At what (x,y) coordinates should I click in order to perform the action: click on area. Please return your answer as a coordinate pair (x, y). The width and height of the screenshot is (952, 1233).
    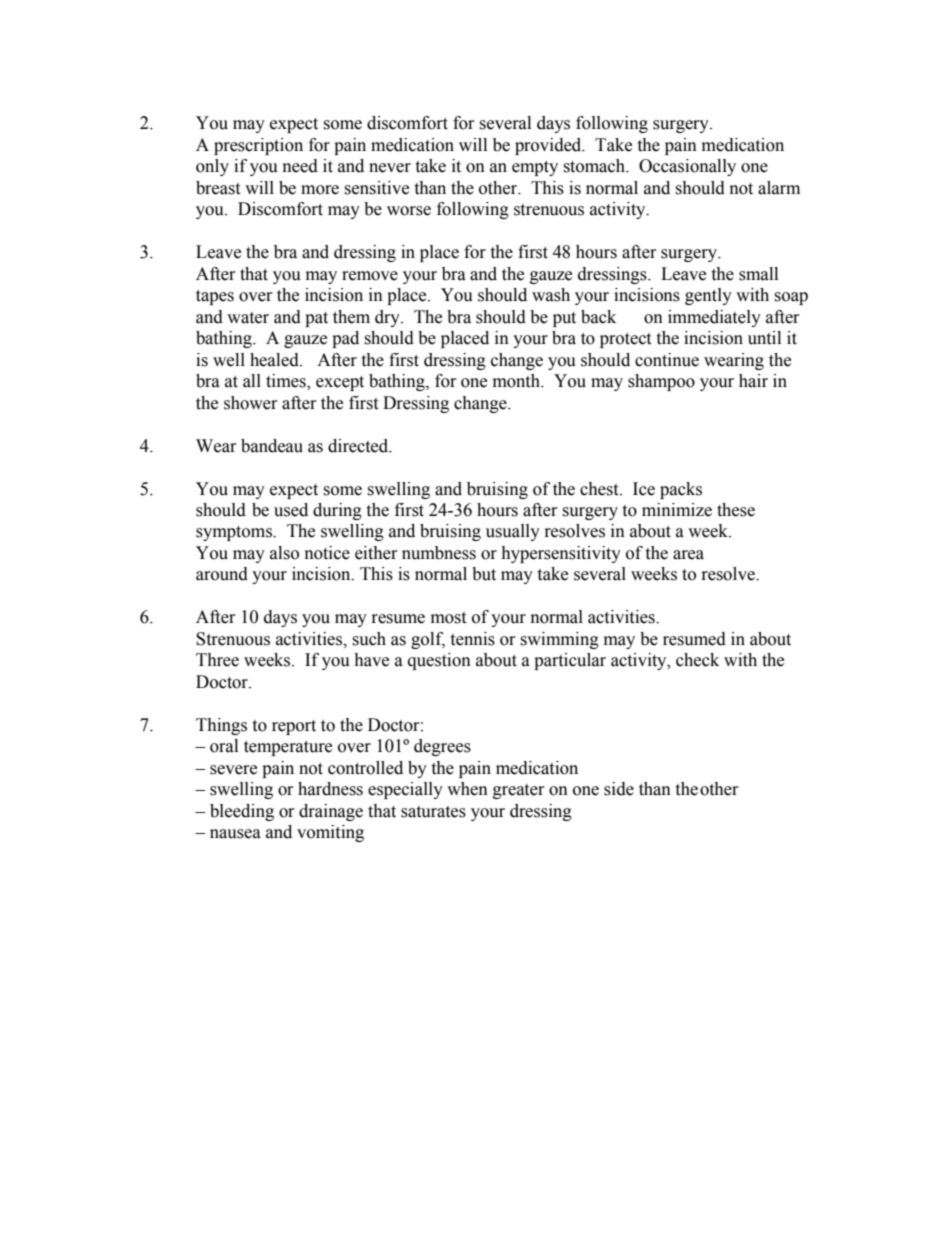
    Looking at the image, I should click on (688, 555).
